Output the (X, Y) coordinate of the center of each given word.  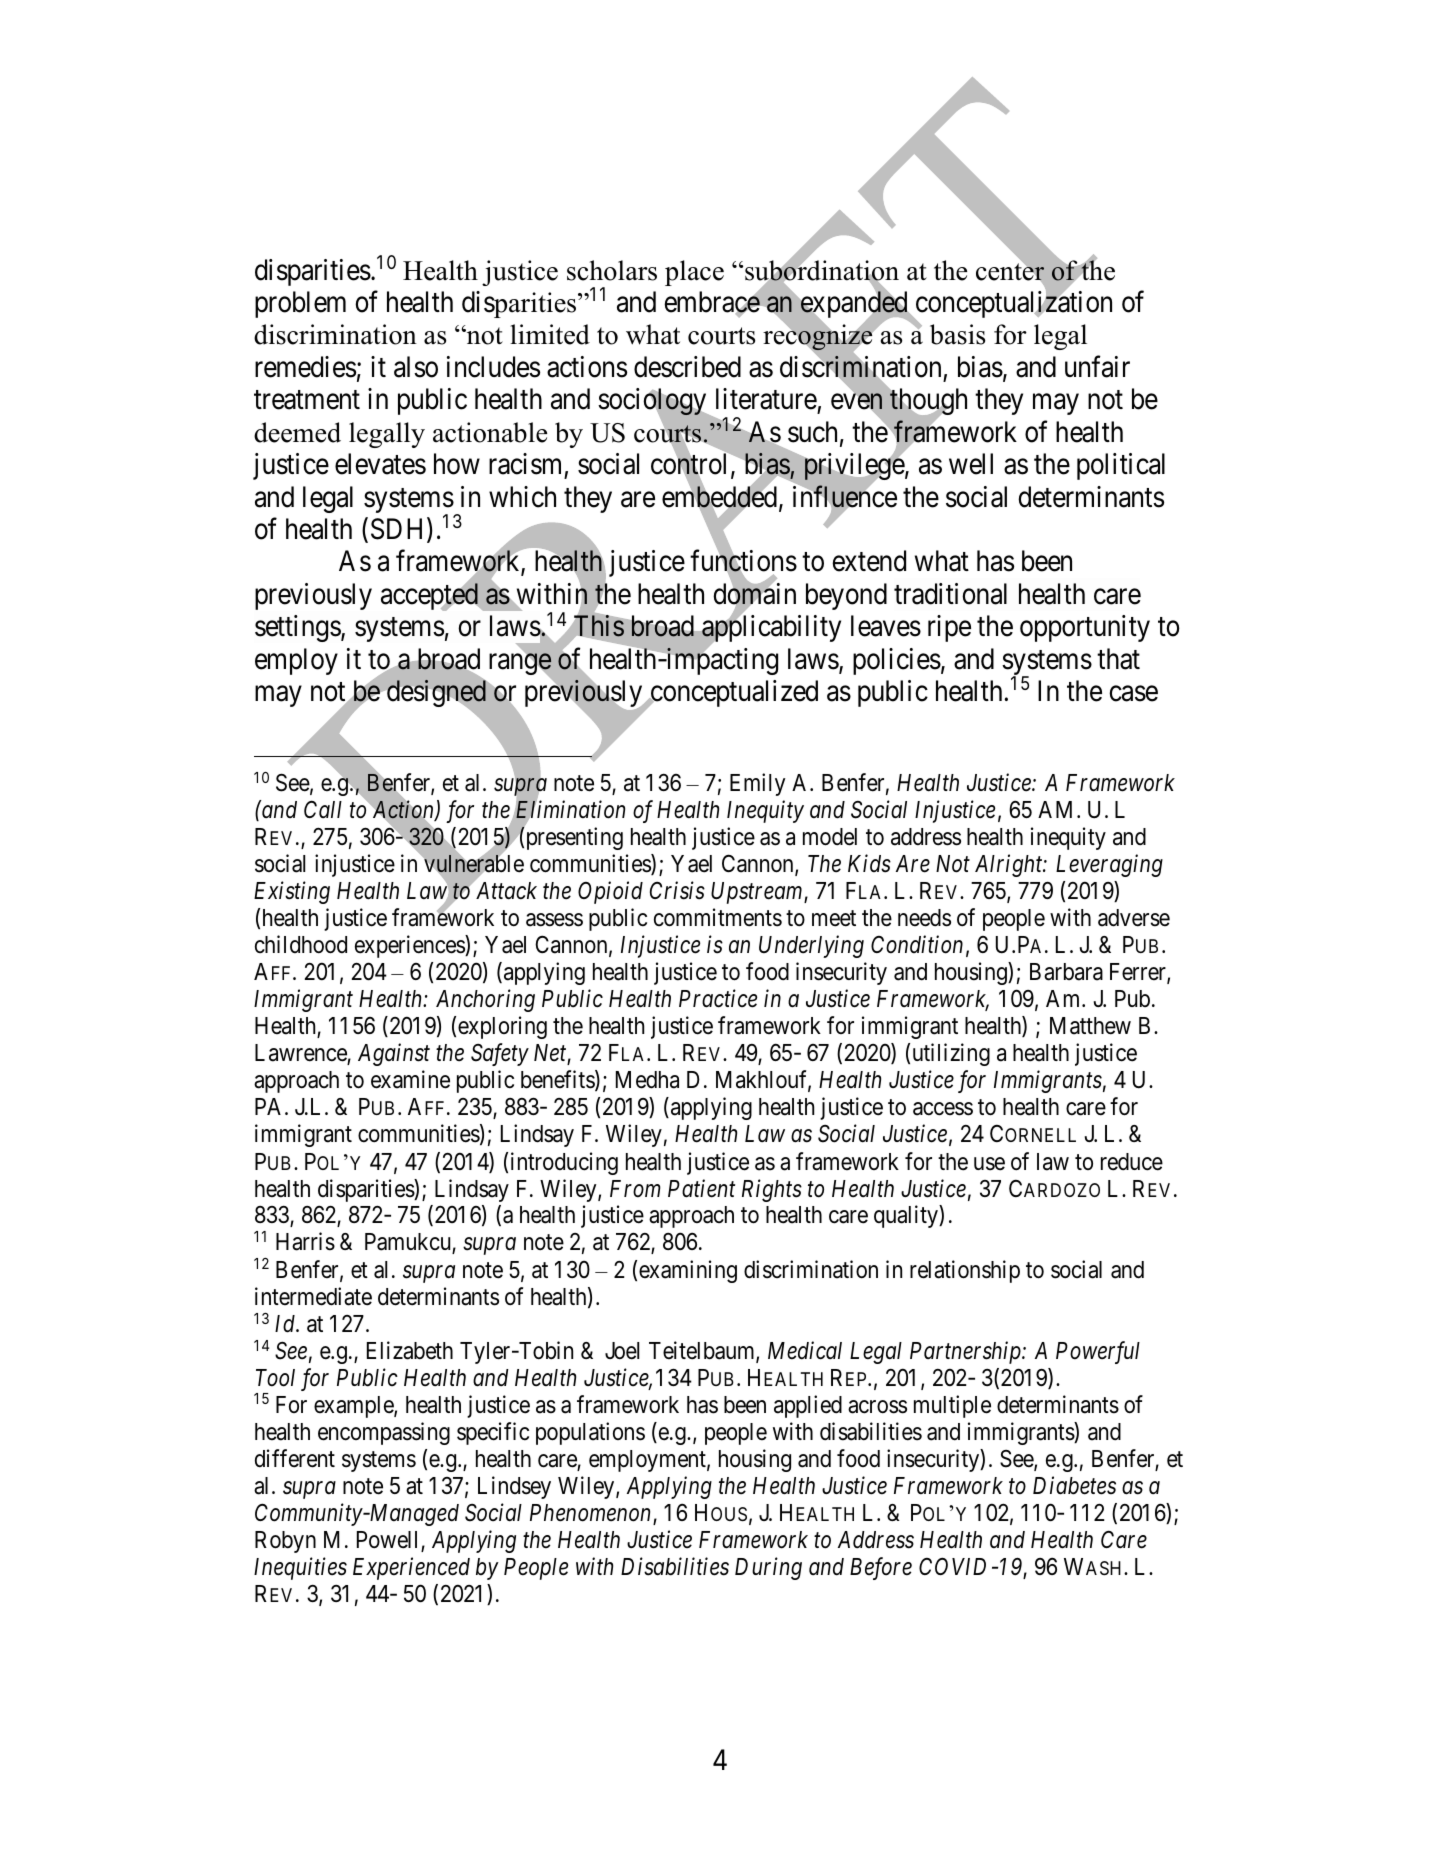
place (694, 273)
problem (300, 304)
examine (410, 1079)
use (989, 1164)
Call (323, 809)
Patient (701, 1188)
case (1133, 694)
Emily (757, 784)
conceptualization (1012, 306)
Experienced (411, 1568)
